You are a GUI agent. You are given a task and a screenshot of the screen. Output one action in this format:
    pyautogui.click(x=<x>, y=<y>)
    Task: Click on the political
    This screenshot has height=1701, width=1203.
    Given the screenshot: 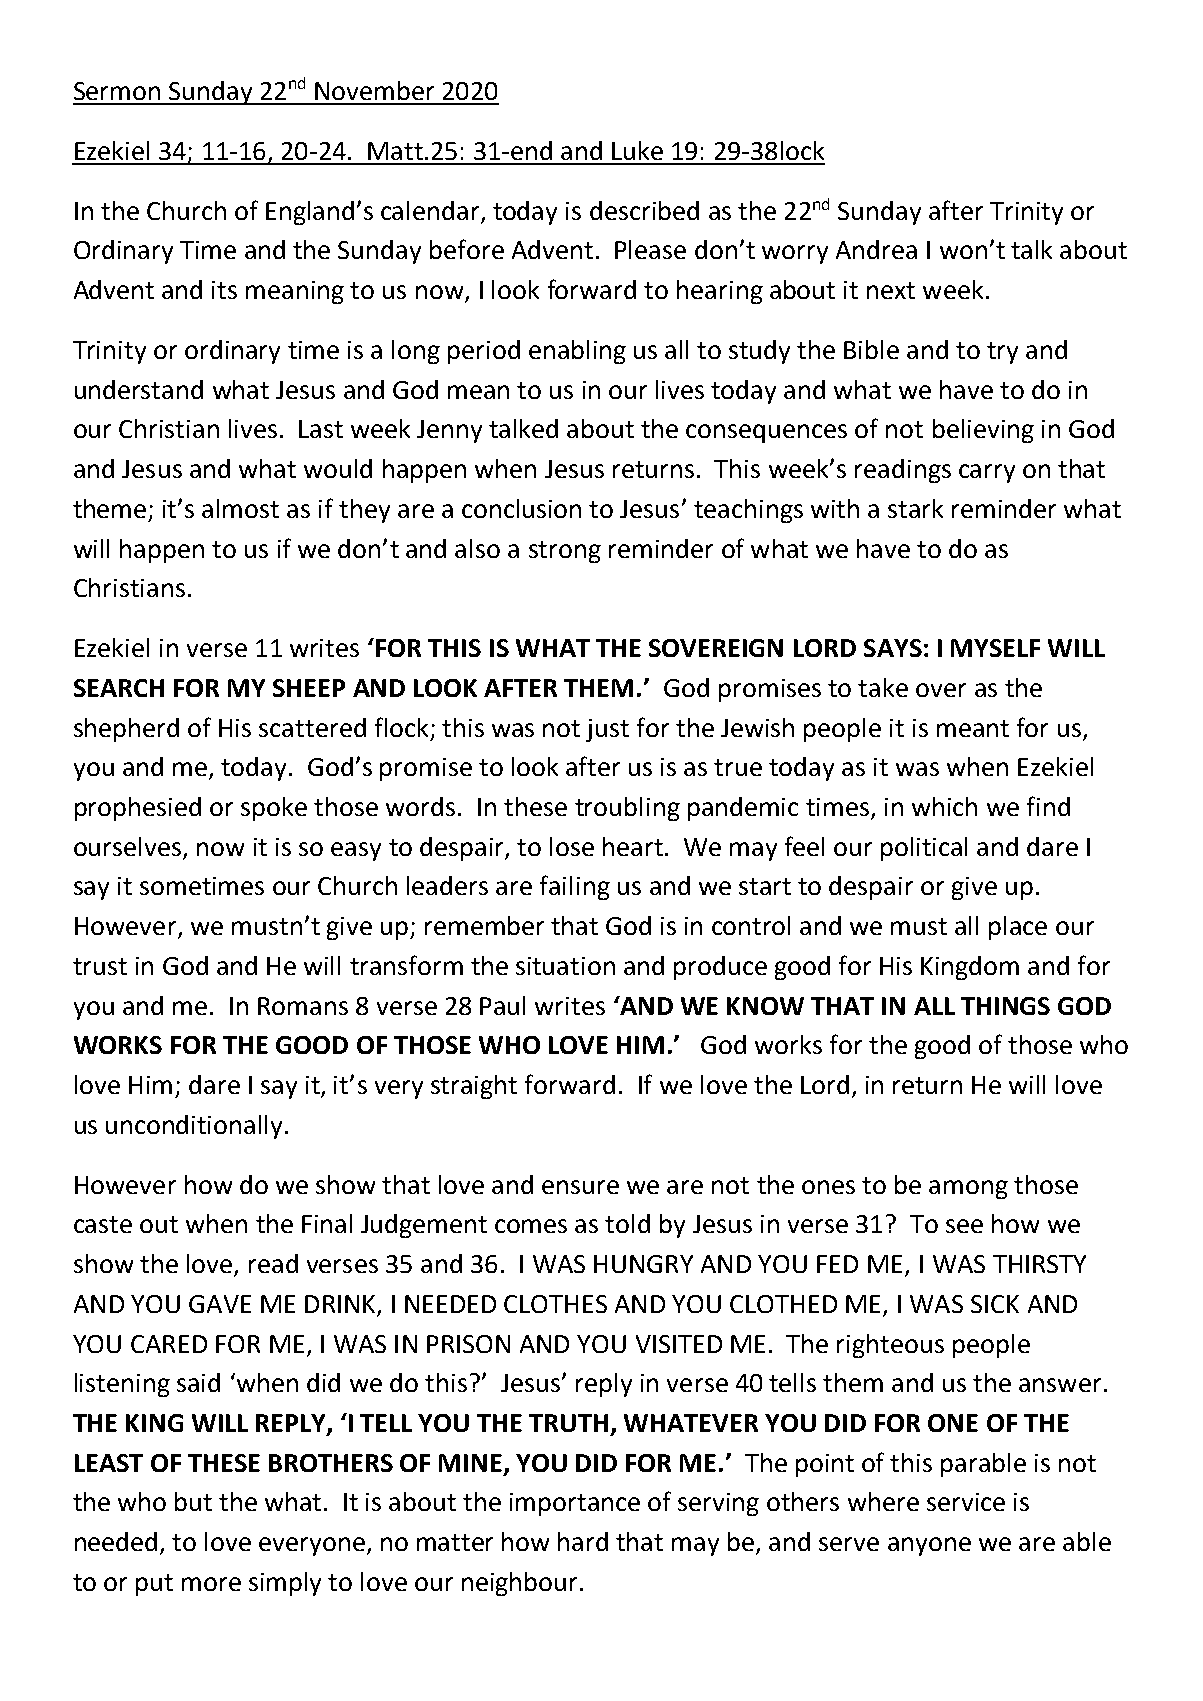 What is the action you would take?
    pyautogui.click(x=924, y=849)
